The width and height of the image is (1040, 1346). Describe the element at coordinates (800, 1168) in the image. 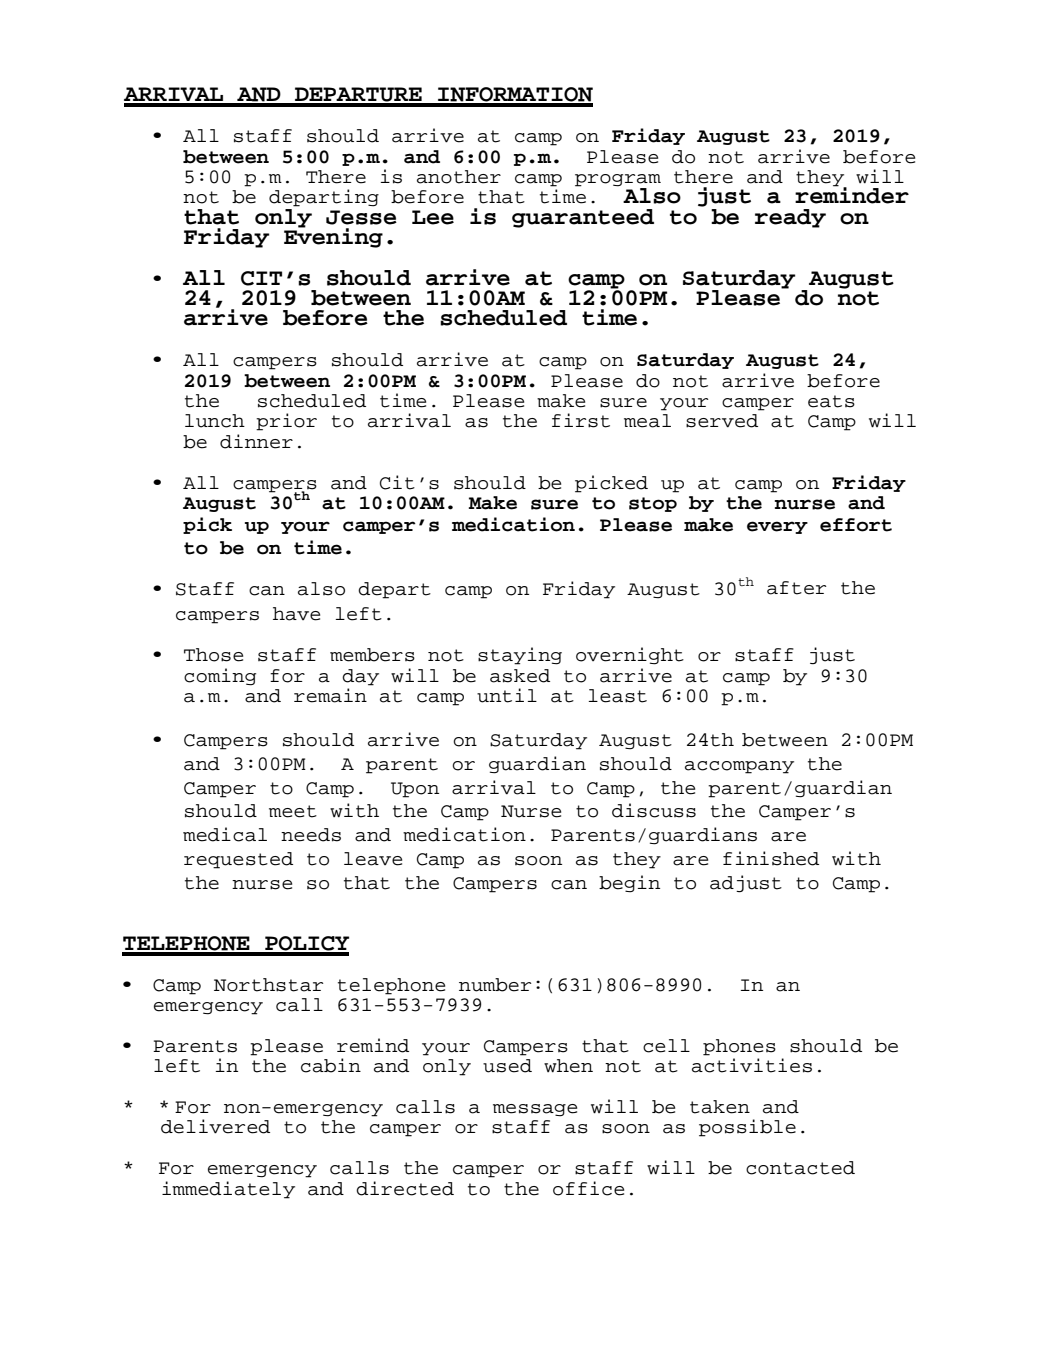

I see `contacted` at that location.
